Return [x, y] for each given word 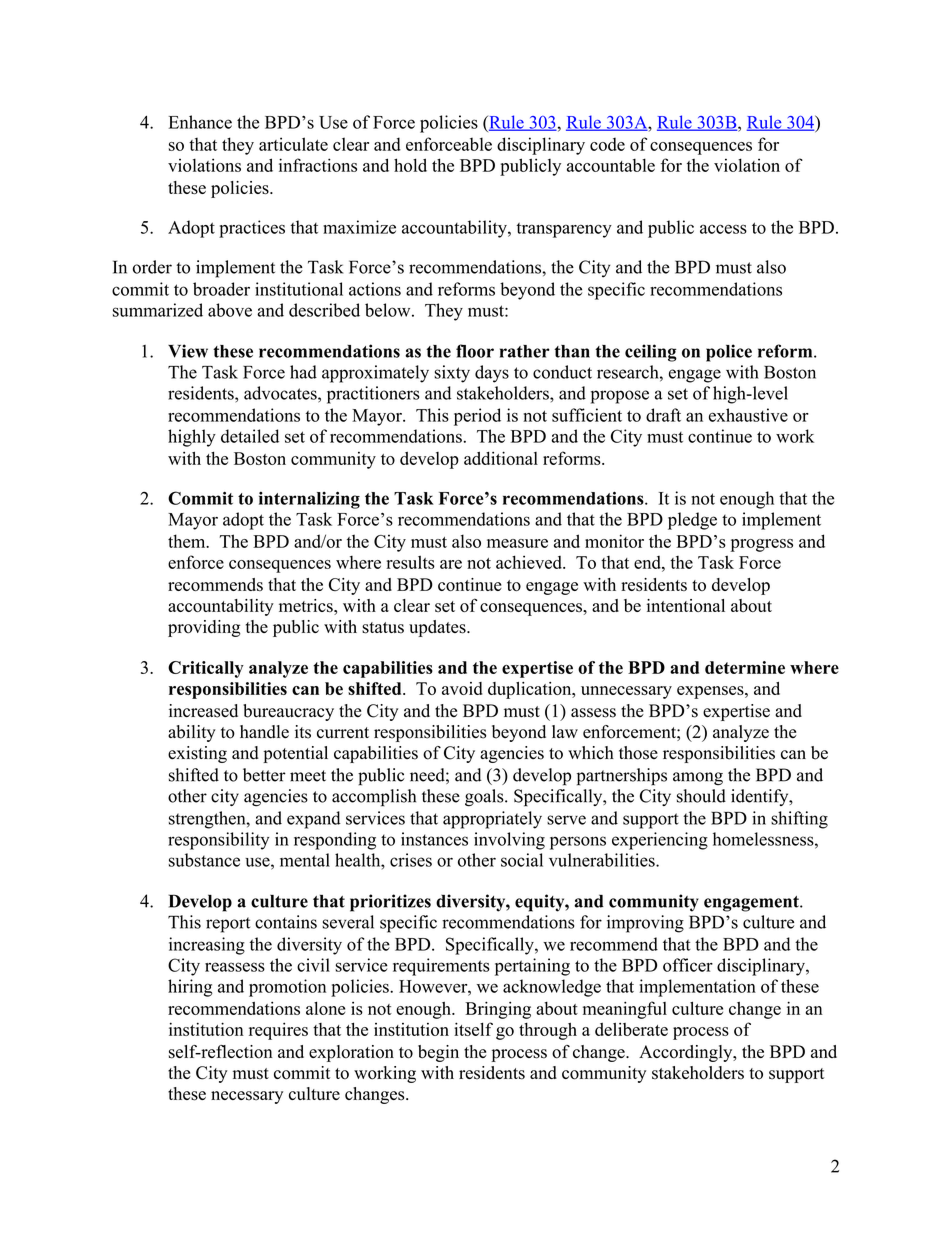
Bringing [498, 1010]
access [723, 229]
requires [278, 1031]
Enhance [200, 122]
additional [501, 458]
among [698, 779]
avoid [462, 688]
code [607, 144]
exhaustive [748, 415]
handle [264, 732]
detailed [250, 436]
